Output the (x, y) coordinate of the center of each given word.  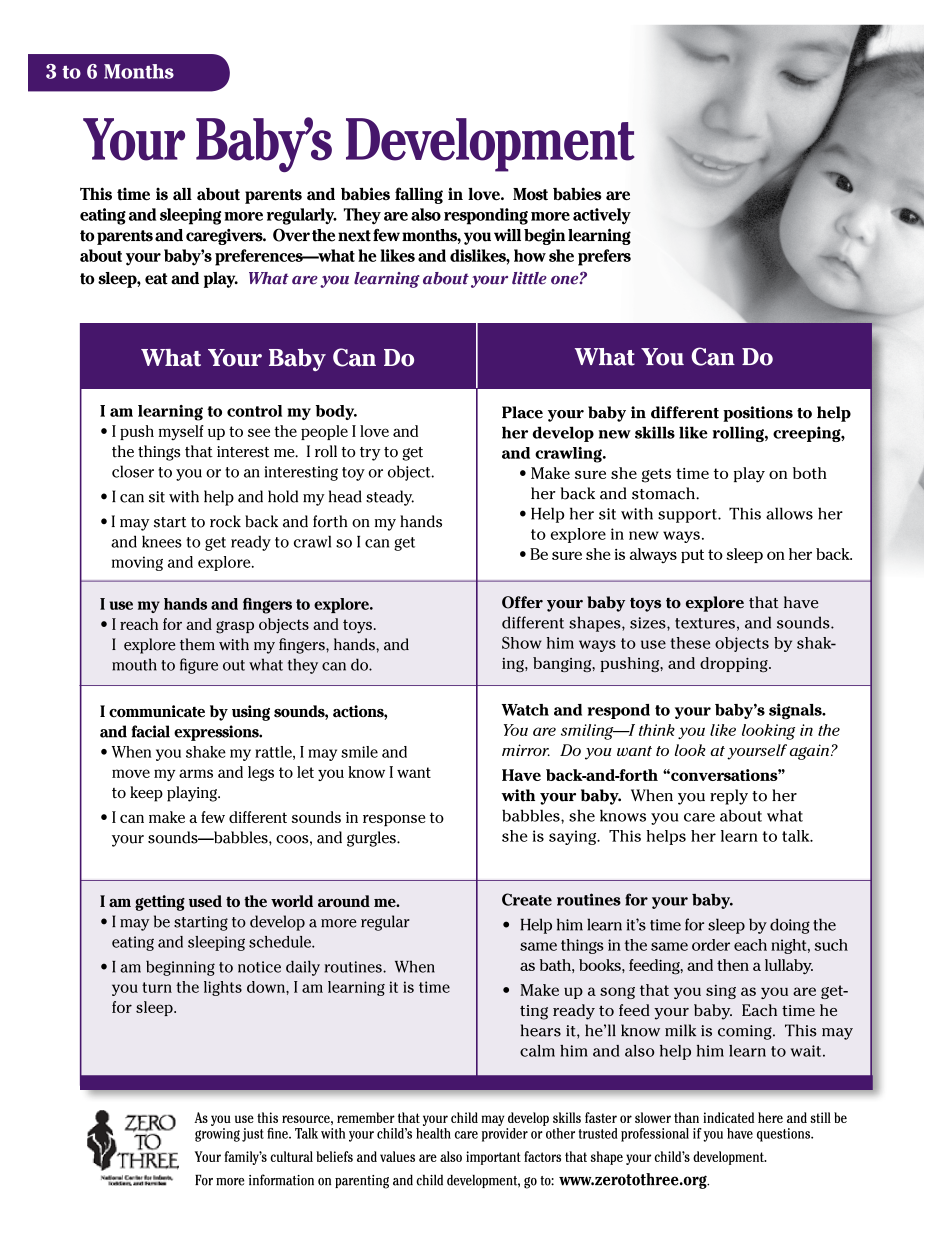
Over (291, 235)
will (507, 235)
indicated (728, 1117)
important (493, 1158)
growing (217, 1135)
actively (602, 216)
